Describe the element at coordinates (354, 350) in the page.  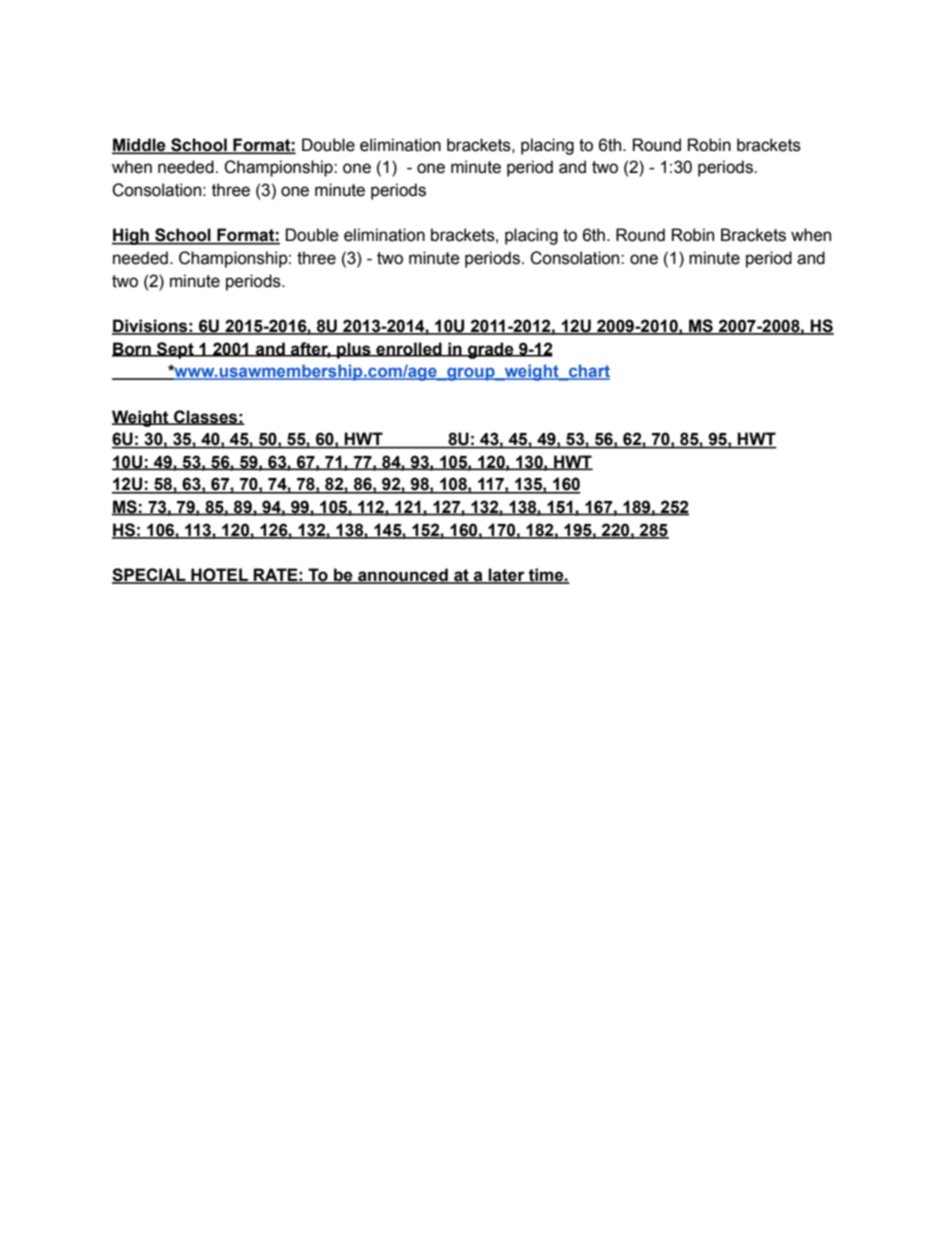
I see `plus` at that location.
